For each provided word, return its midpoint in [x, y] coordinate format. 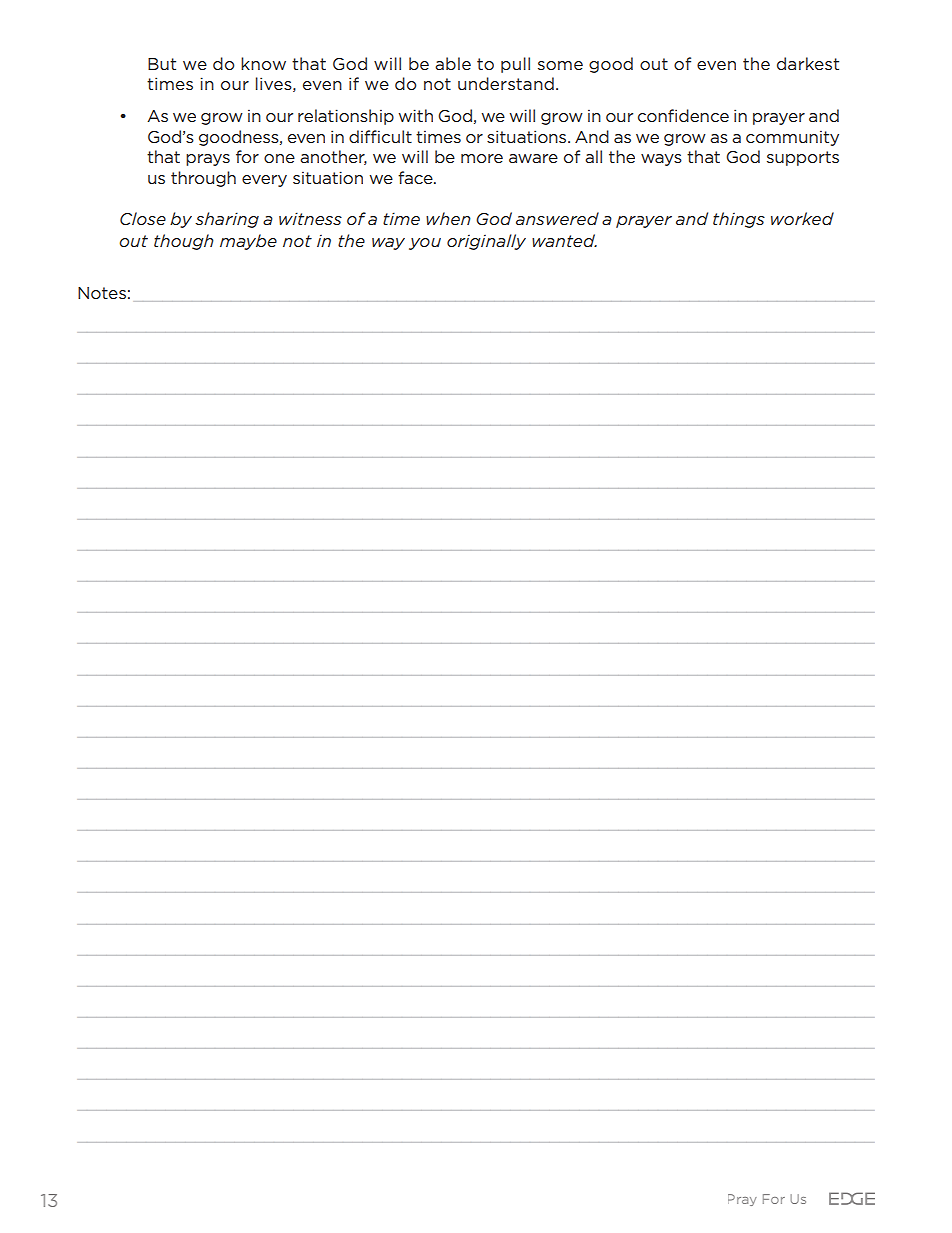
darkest [808, 63]
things [739, 220]
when [448, 218]
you [425, 244]
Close [143, 218]
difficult [380, 136]
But [162, 64]
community [792, 138]
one [279, 158]
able [453, 63]
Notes [102, 293]
